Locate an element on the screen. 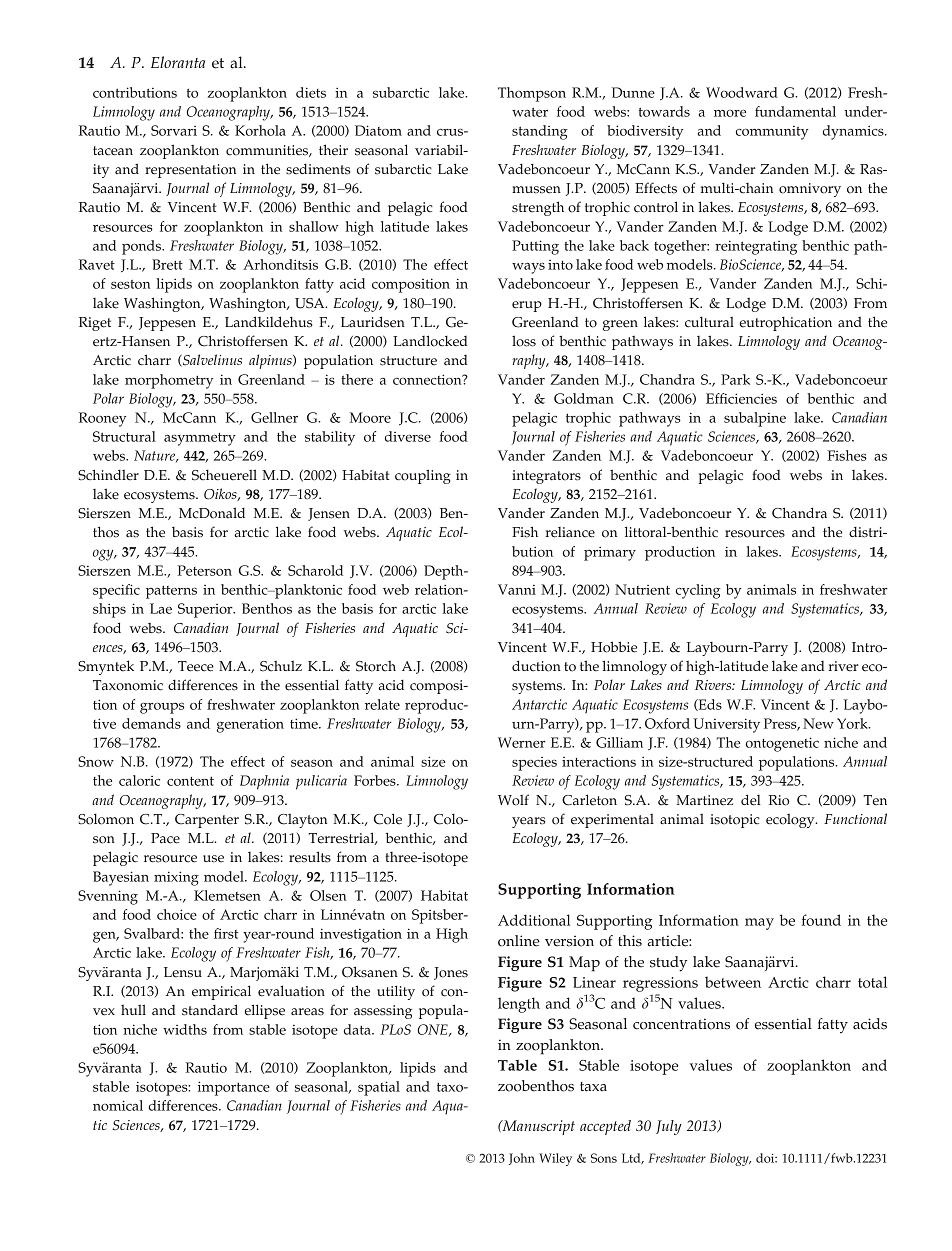 The width and height of the screenshot is (952, 1251). cycling is located at coordinates (698, 591).
